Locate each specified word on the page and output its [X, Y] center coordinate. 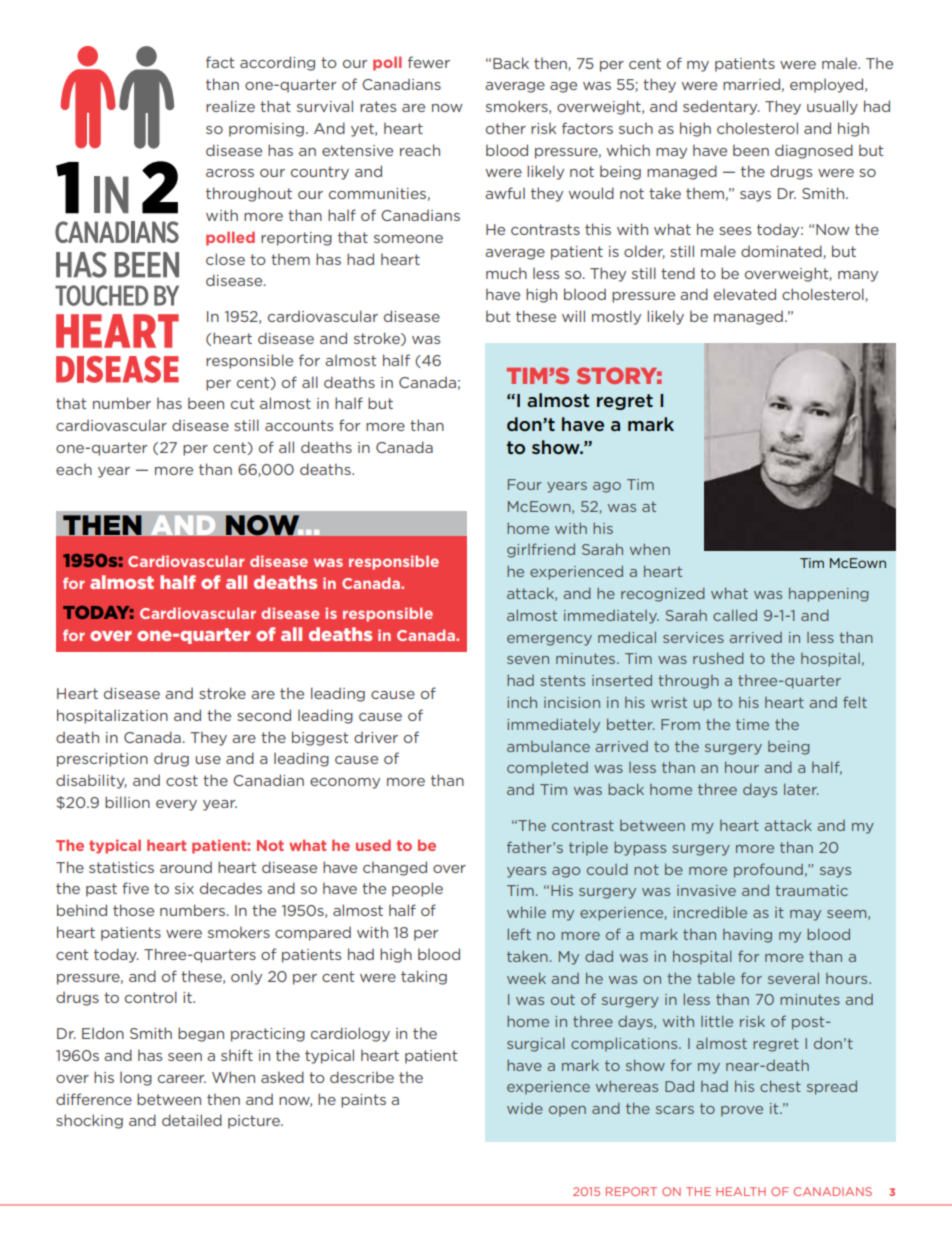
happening [829, 594]
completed [547, 769]
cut [242, 403]
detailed [192, 1120]
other [506, 128]
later [801, 789]
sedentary [721, 107]
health [741, 1191]
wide [525, 1108]
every [176, 805]
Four [525, 484]
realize [230, 106]
